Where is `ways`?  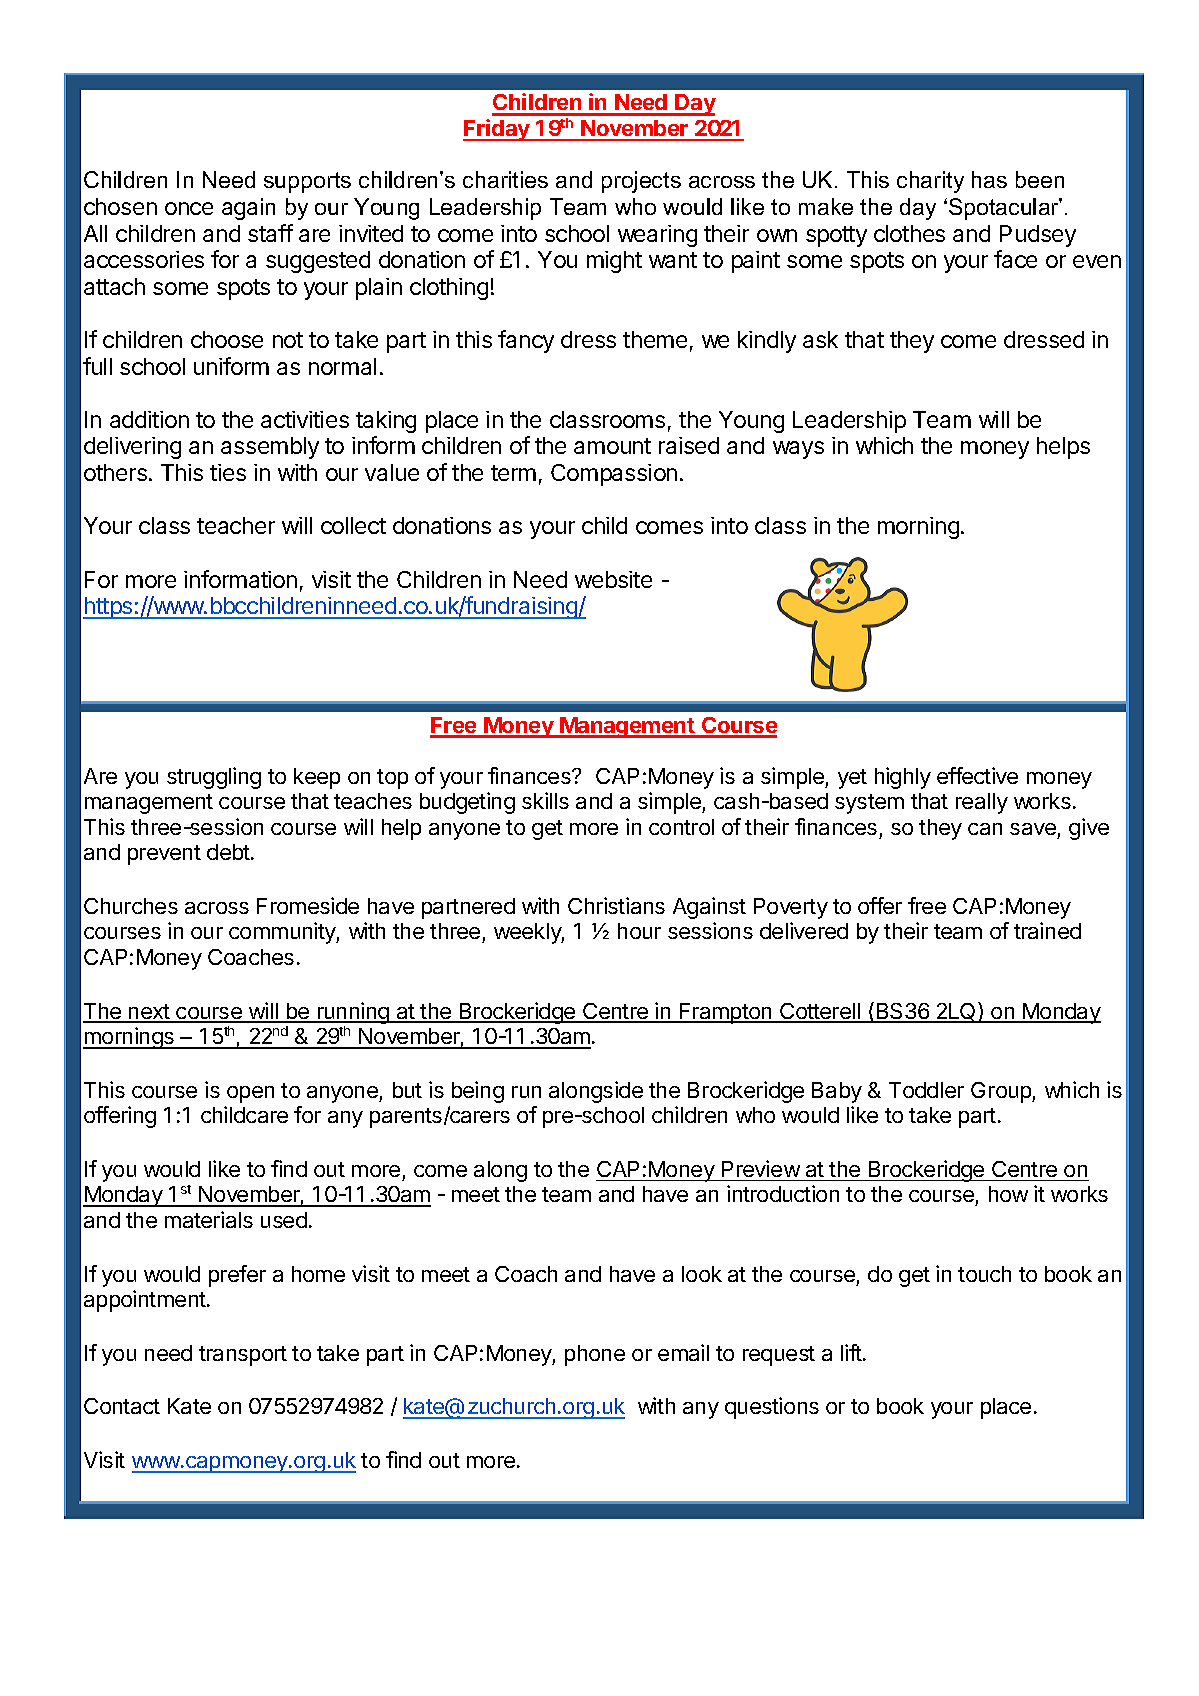
ways is located at coordinates (798, 450).
